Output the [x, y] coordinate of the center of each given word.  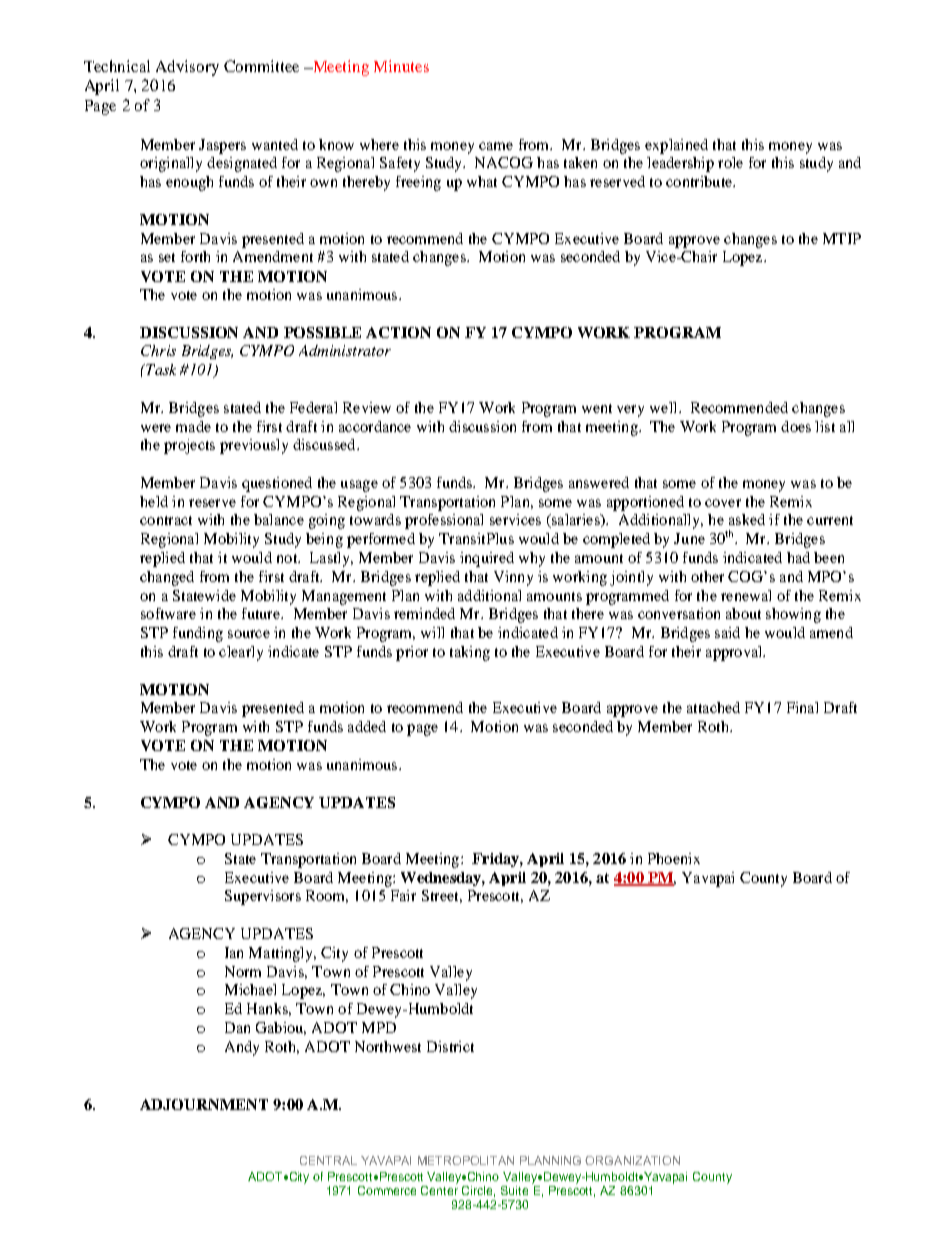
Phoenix [674, 858]
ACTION [398, 332]
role [730, 162]
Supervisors [263, 897]
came [496, 146]
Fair [403, 895]
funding [198, 634]
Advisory [187, 68]
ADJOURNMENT [204, 1104]
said [727, 632]
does [796, 426]
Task [160, 369]
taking [470, 653]
